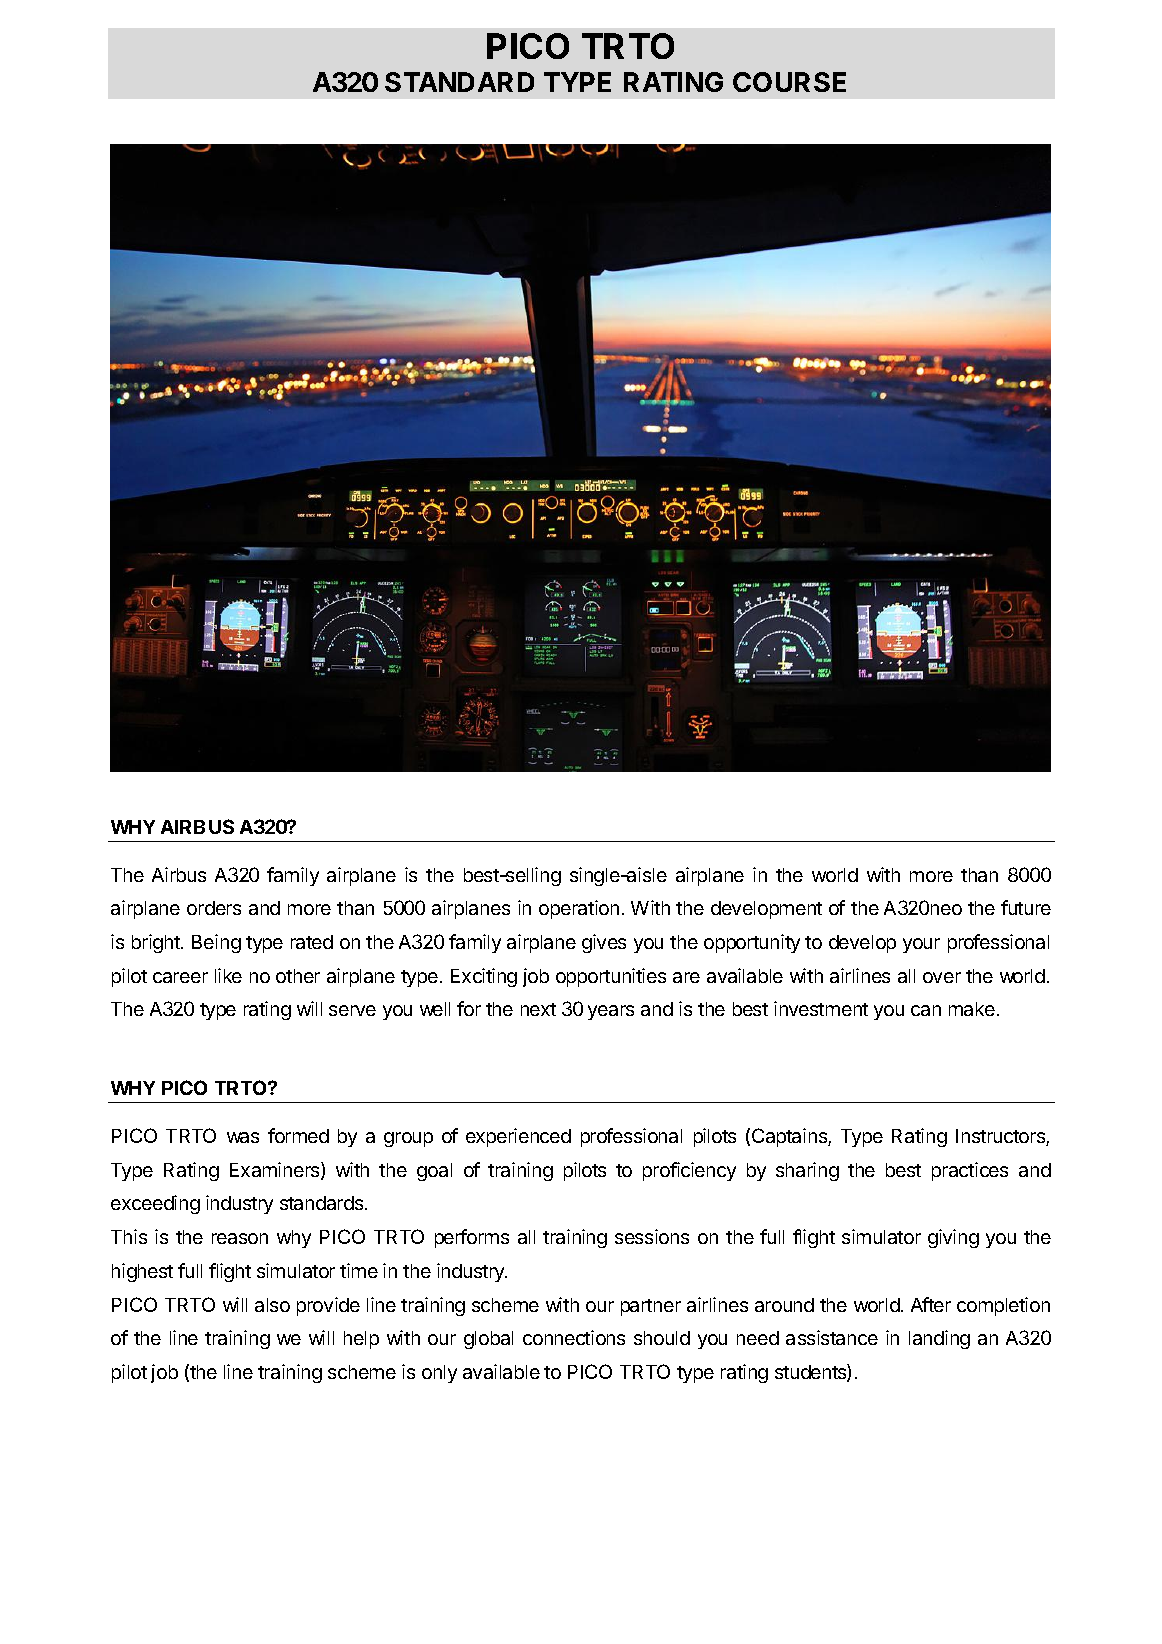  What do you see at coordinates (789, 82) in the page?
I see `COURSE` at bounding box center [789, 82].
